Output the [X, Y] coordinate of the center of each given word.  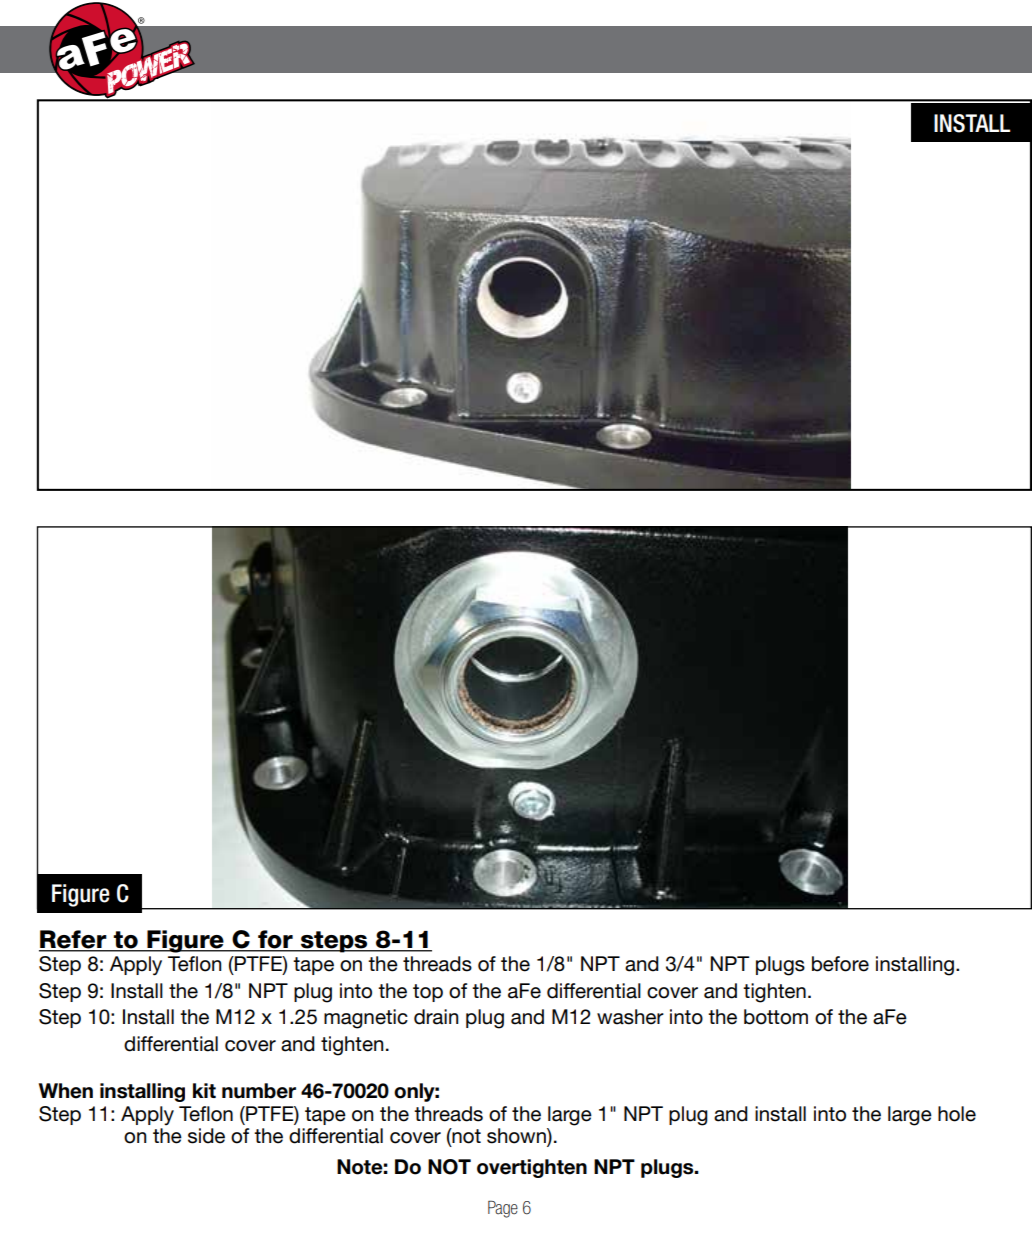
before [840, 964]
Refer [74, 940]
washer [630, 1017]
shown [517, 1137]
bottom [776, 1017]
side [206, 1136]
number [259, 1091]
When [66, 1091]
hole [957, 1114]
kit [204, 1090]
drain [436, 1017]
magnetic [366, 1019]
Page [503, 1209]
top [428, 993]
